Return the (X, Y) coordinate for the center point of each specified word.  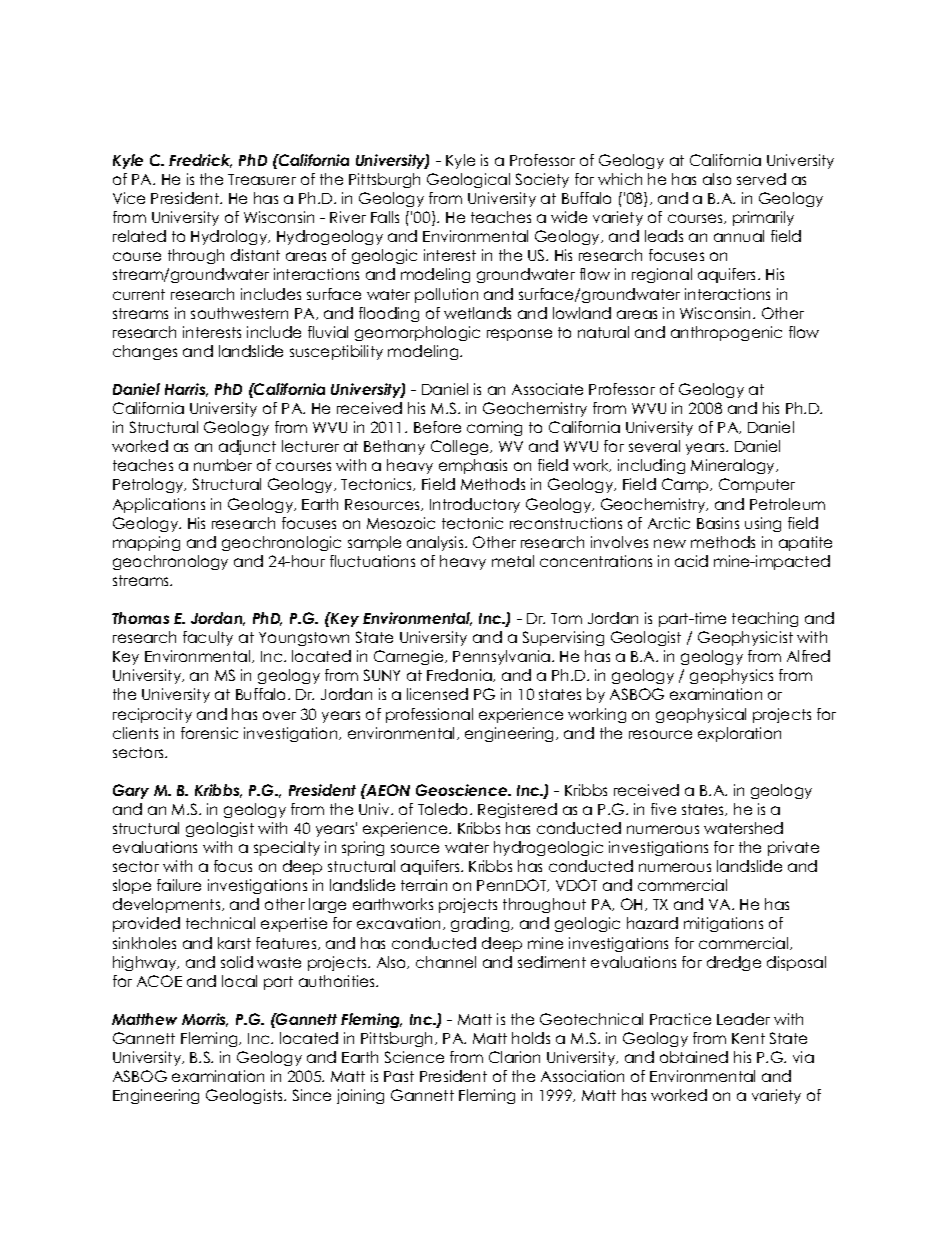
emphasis (473, 466)
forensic (209, 733)
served (761, 179)
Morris (205, 1020)
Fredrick (200, 161)
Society (542, 180)
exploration (739, 734)
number (223, 465)
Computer (757, 485)
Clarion (514, 1057)
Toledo (444, 809)
